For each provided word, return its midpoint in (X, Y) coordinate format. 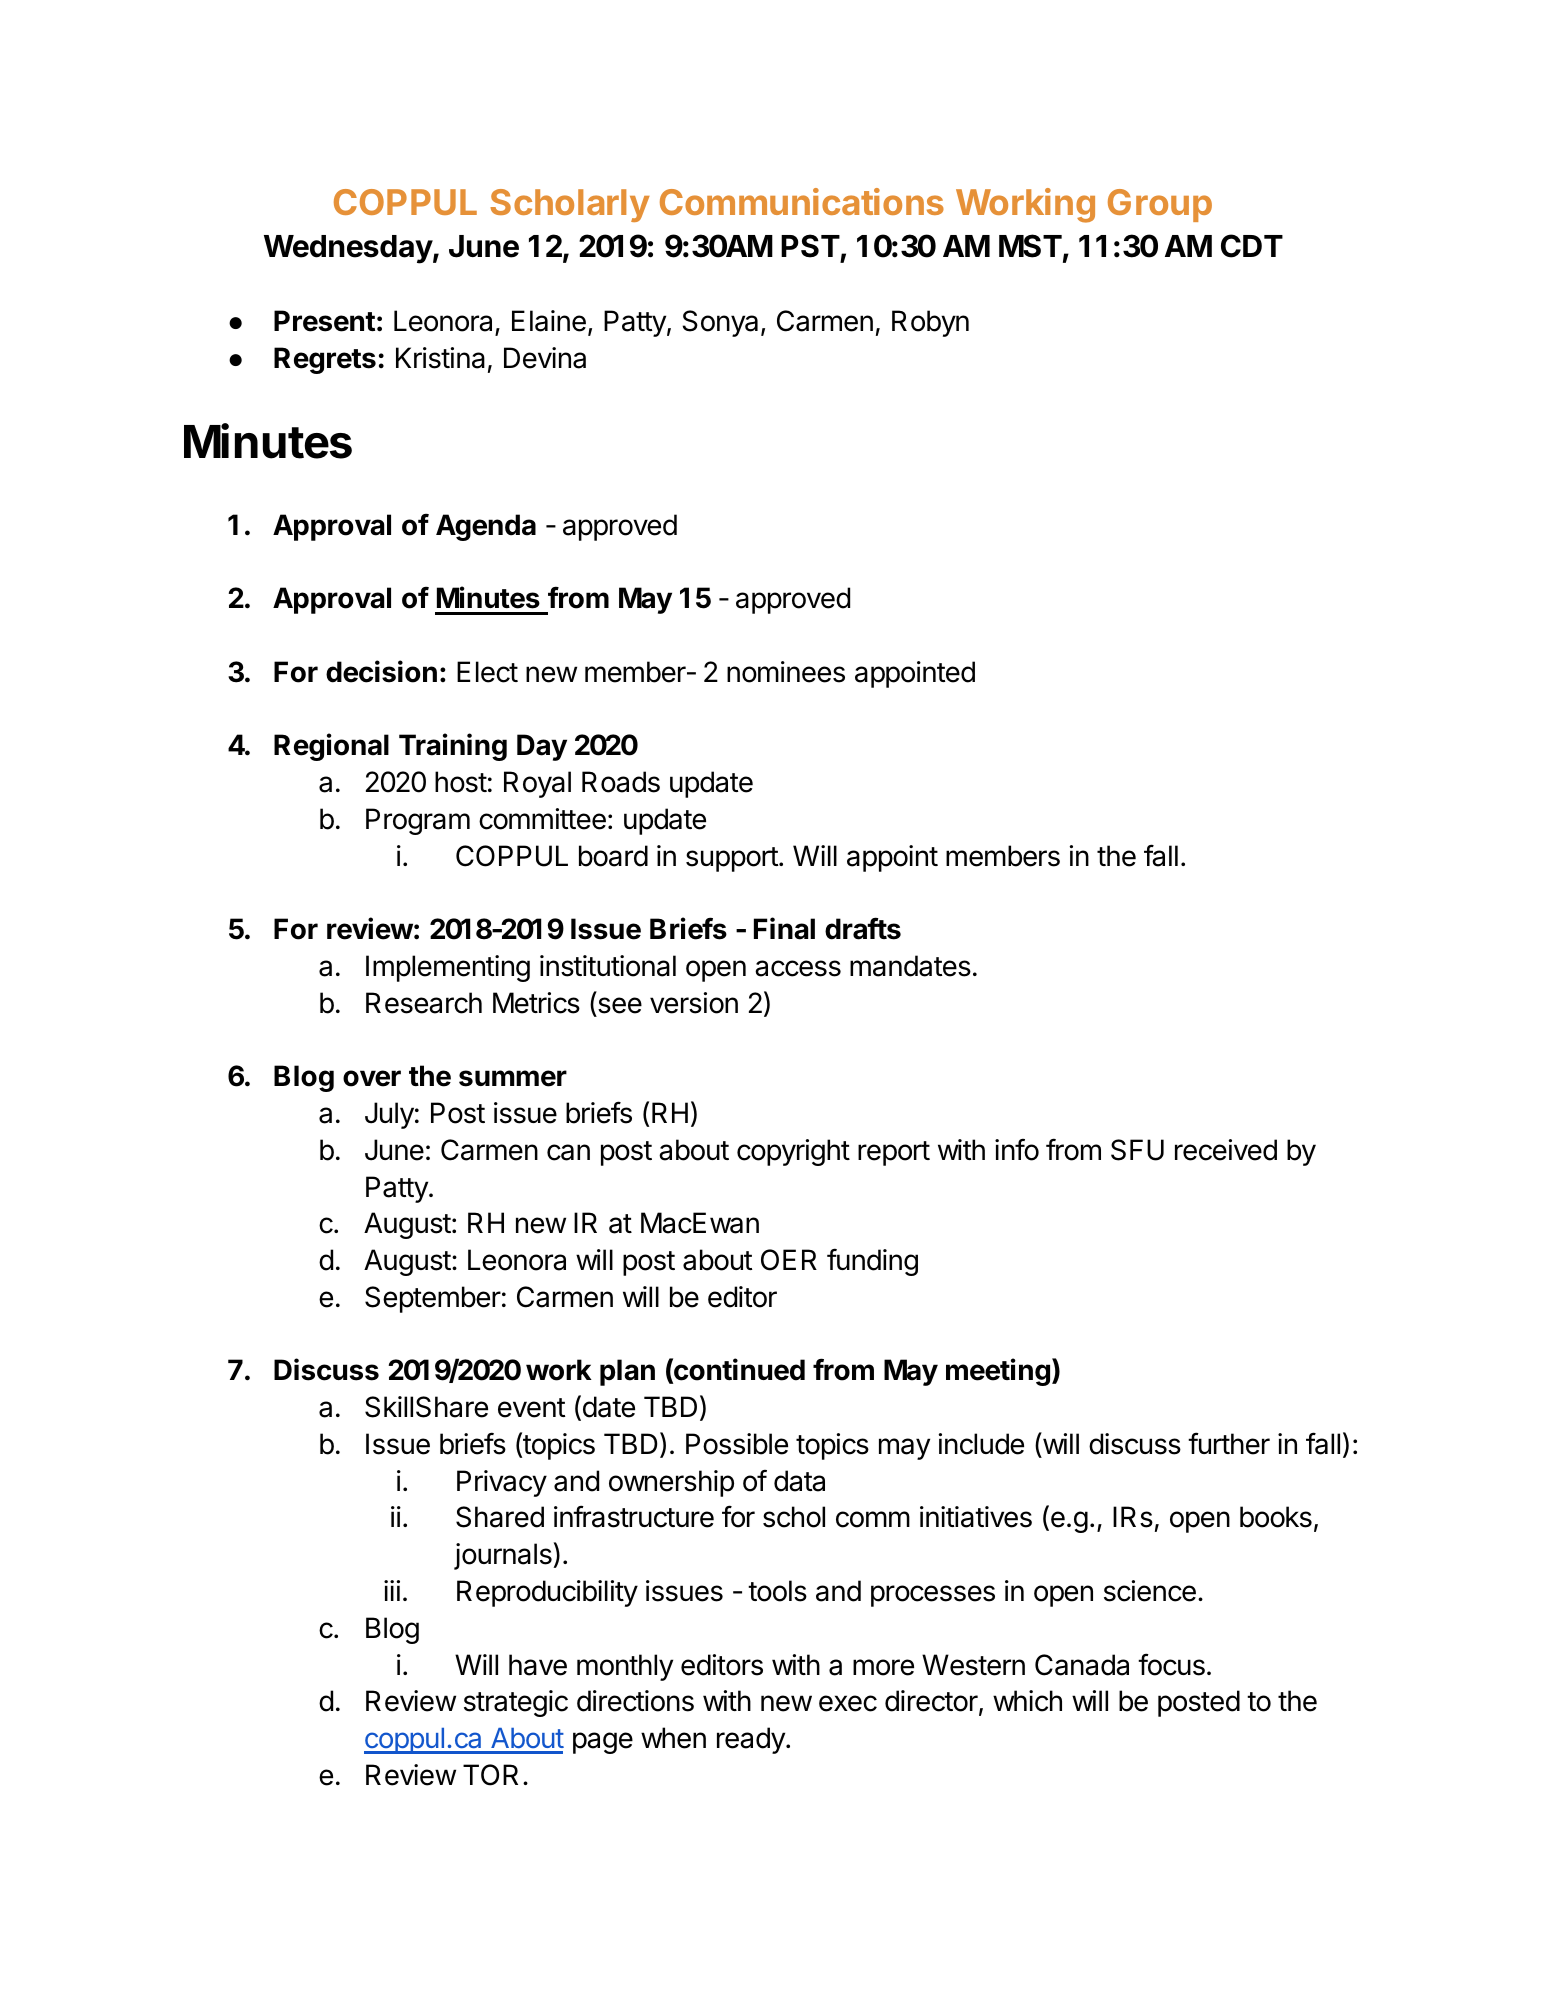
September (433, 1299)
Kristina (440, 358)
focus (1171, 1664)
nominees (786, 672)
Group (1160, 205)
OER (789, 1260)
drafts (863, 928)
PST (810, 246)
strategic (516, 1703)
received (1226, 1150)
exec (848, 1703)
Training (453, 747)
